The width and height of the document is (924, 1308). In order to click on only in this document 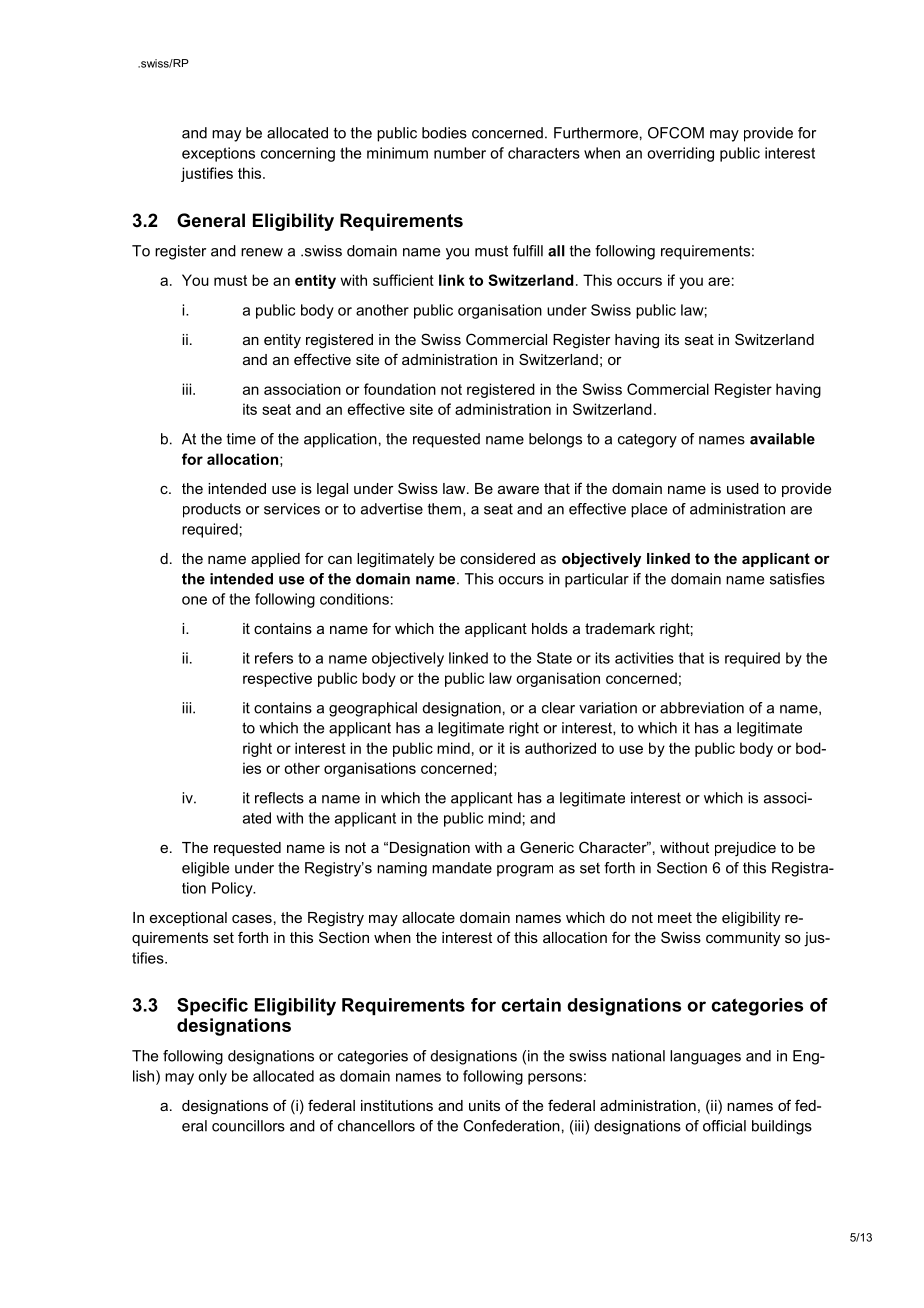, I will do `click(212, 1077)`.
